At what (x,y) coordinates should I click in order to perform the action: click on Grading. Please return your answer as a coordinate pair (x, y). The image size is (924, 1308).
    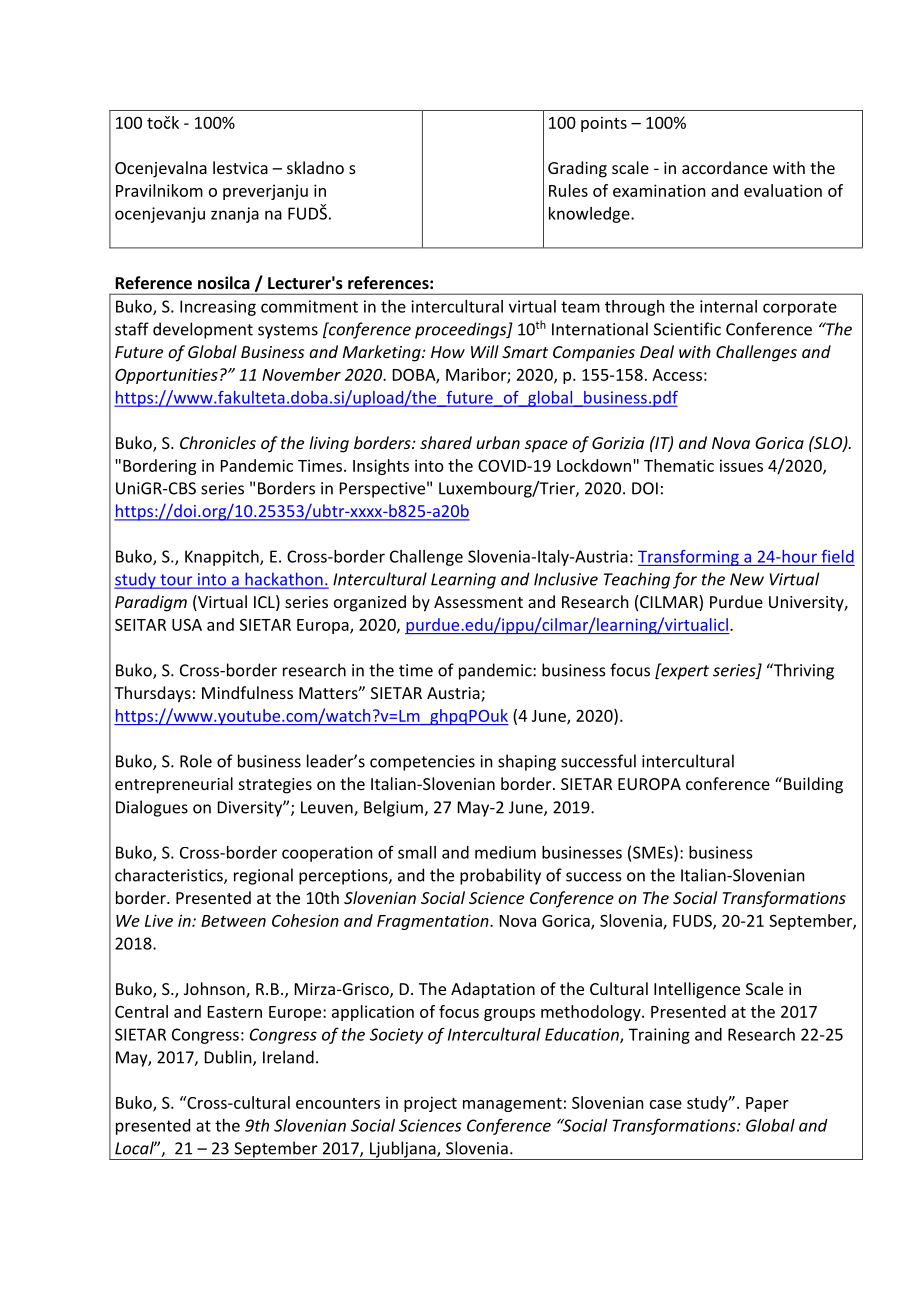
    Looking at the image, I should click on (577, 169).
